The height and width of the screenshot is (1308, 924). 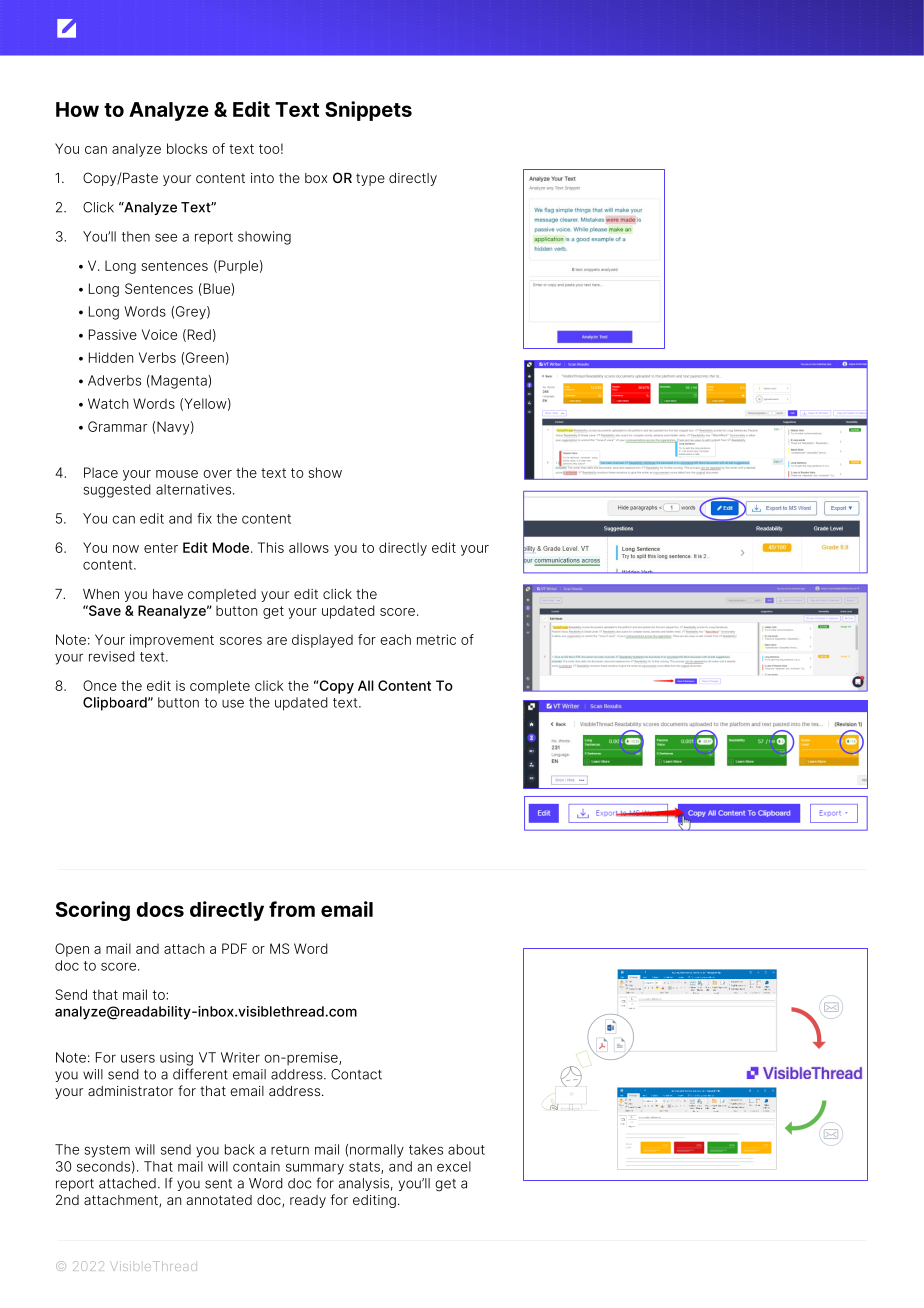 What do you see at coordinates (107, 1151) in the screenshot?
I see `system` at bounding box center [107, 1151].
